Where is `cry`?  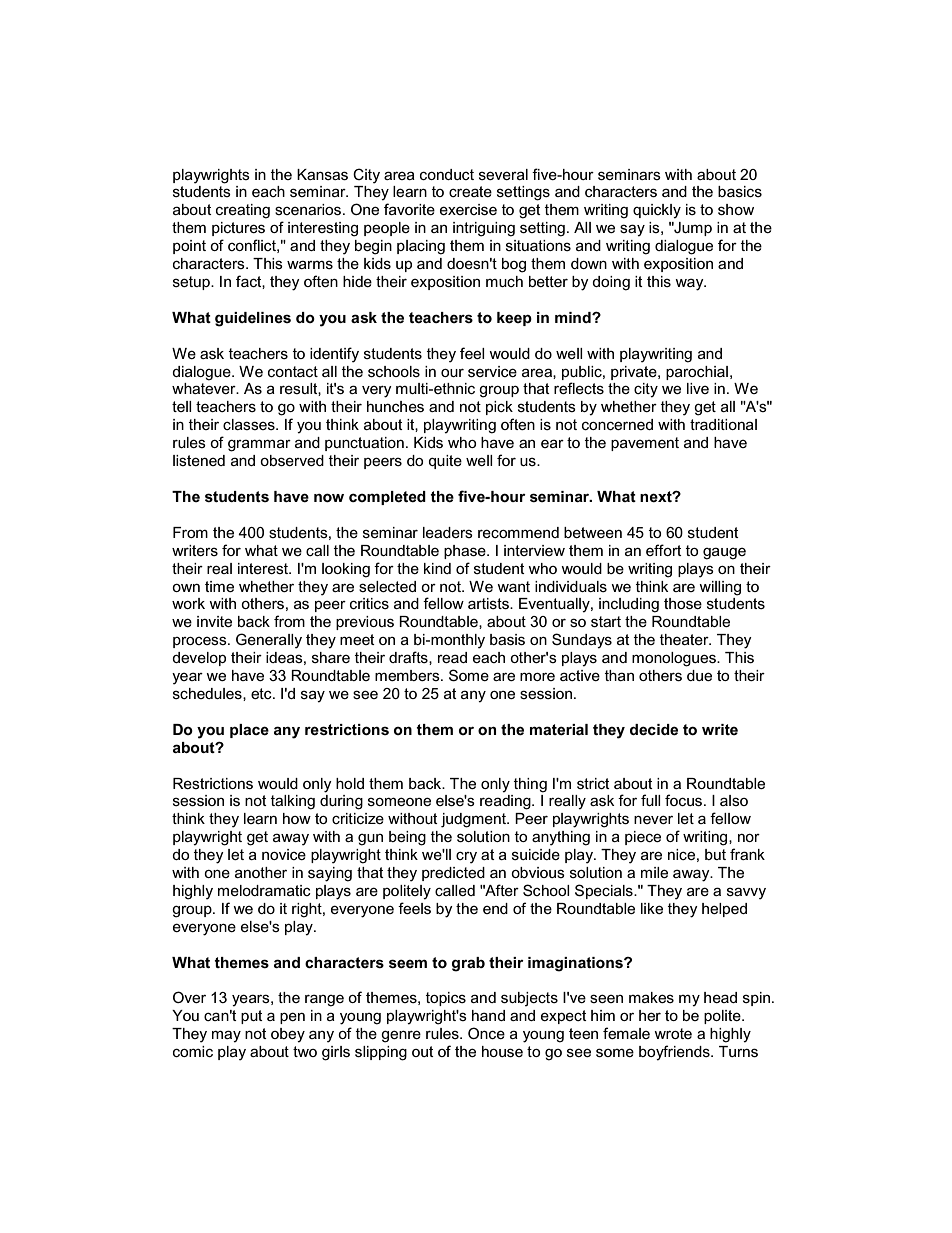 cry is located at coordinates (466, 857).
